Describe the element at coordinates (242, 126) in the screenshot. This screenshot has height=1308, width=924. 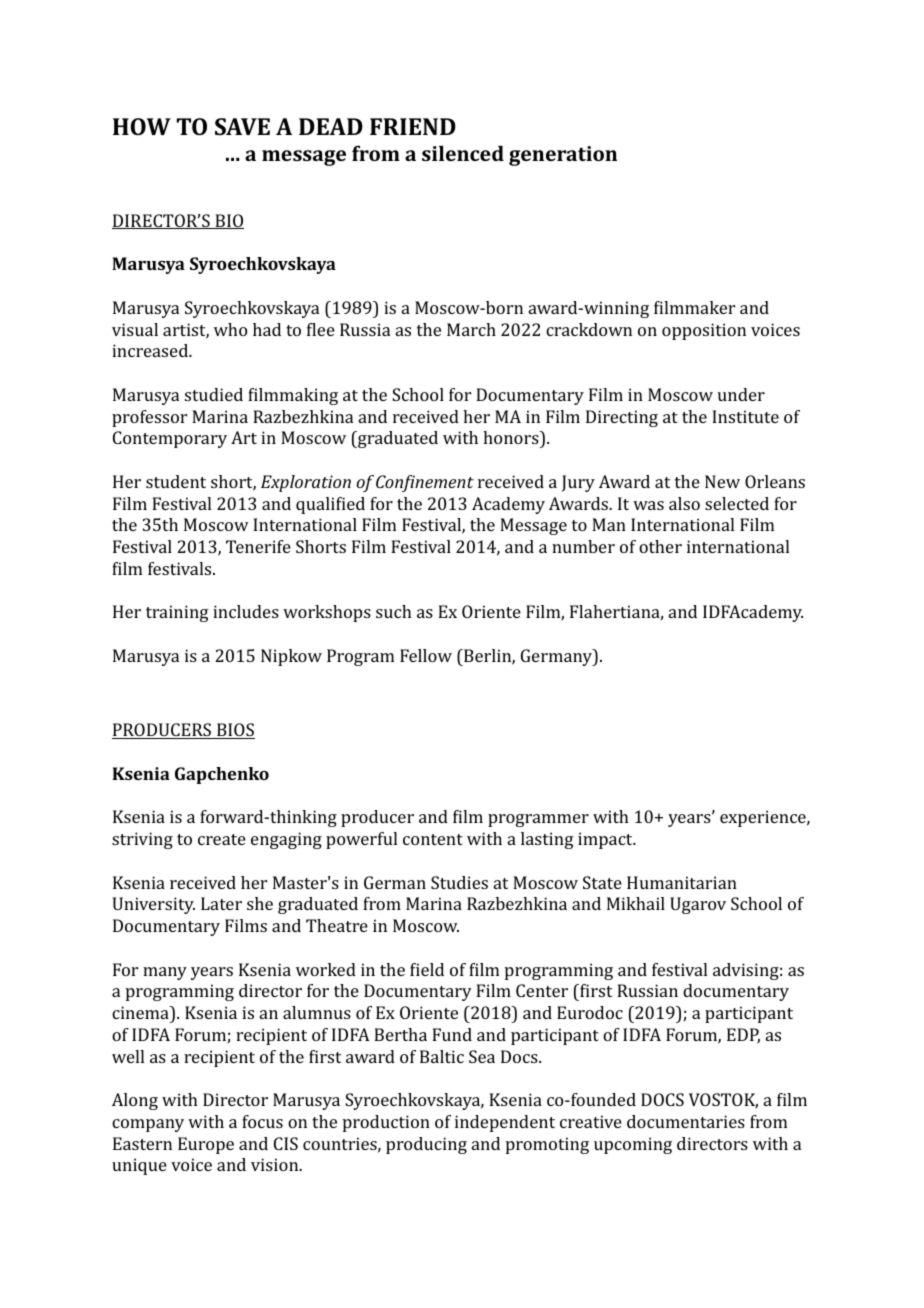
I see `SAVE` at that location.
